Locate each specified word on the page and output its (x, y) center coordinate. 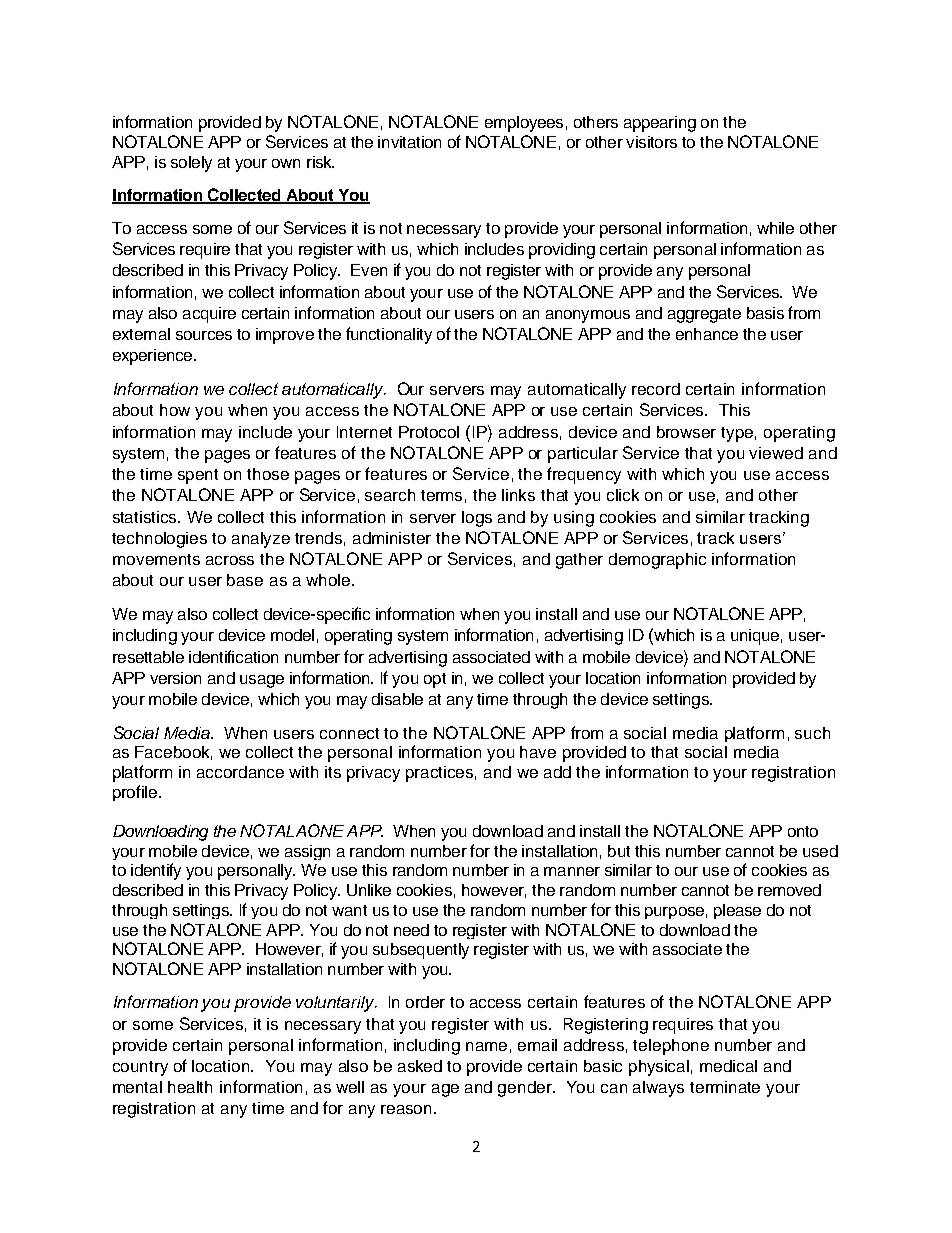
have (538, 752)
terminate (725, 1087)
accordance (240, 772)
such (812, 733)
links (518, 495)
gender (526, 1089)
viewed (776, 453)
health (190, 1087)
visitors (651, 142)
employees (524, 124)
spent (198, 476)
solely (191, 164)
